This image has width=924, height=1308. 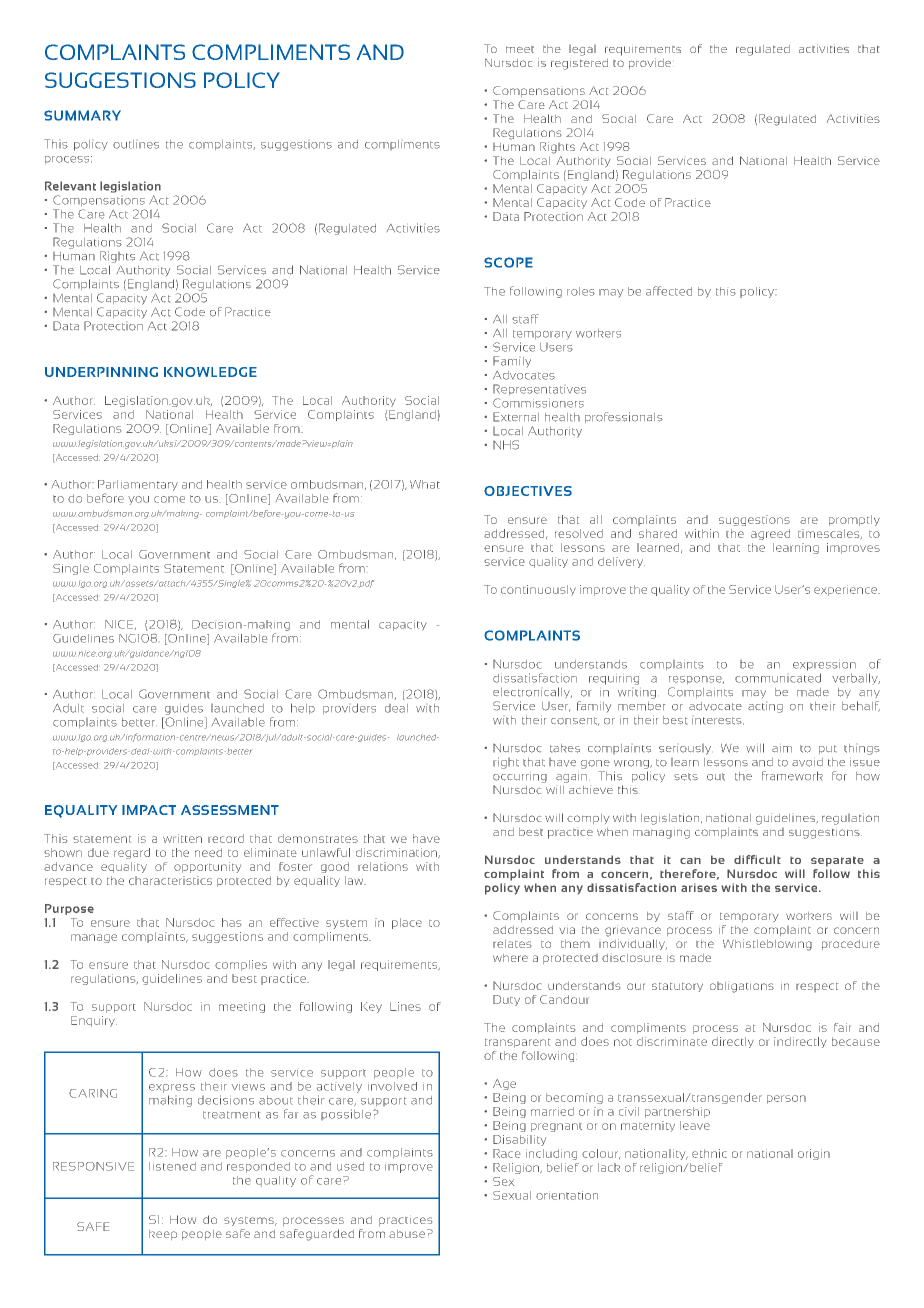 I want to click on SCOPE, so click(x=508, y=262).
